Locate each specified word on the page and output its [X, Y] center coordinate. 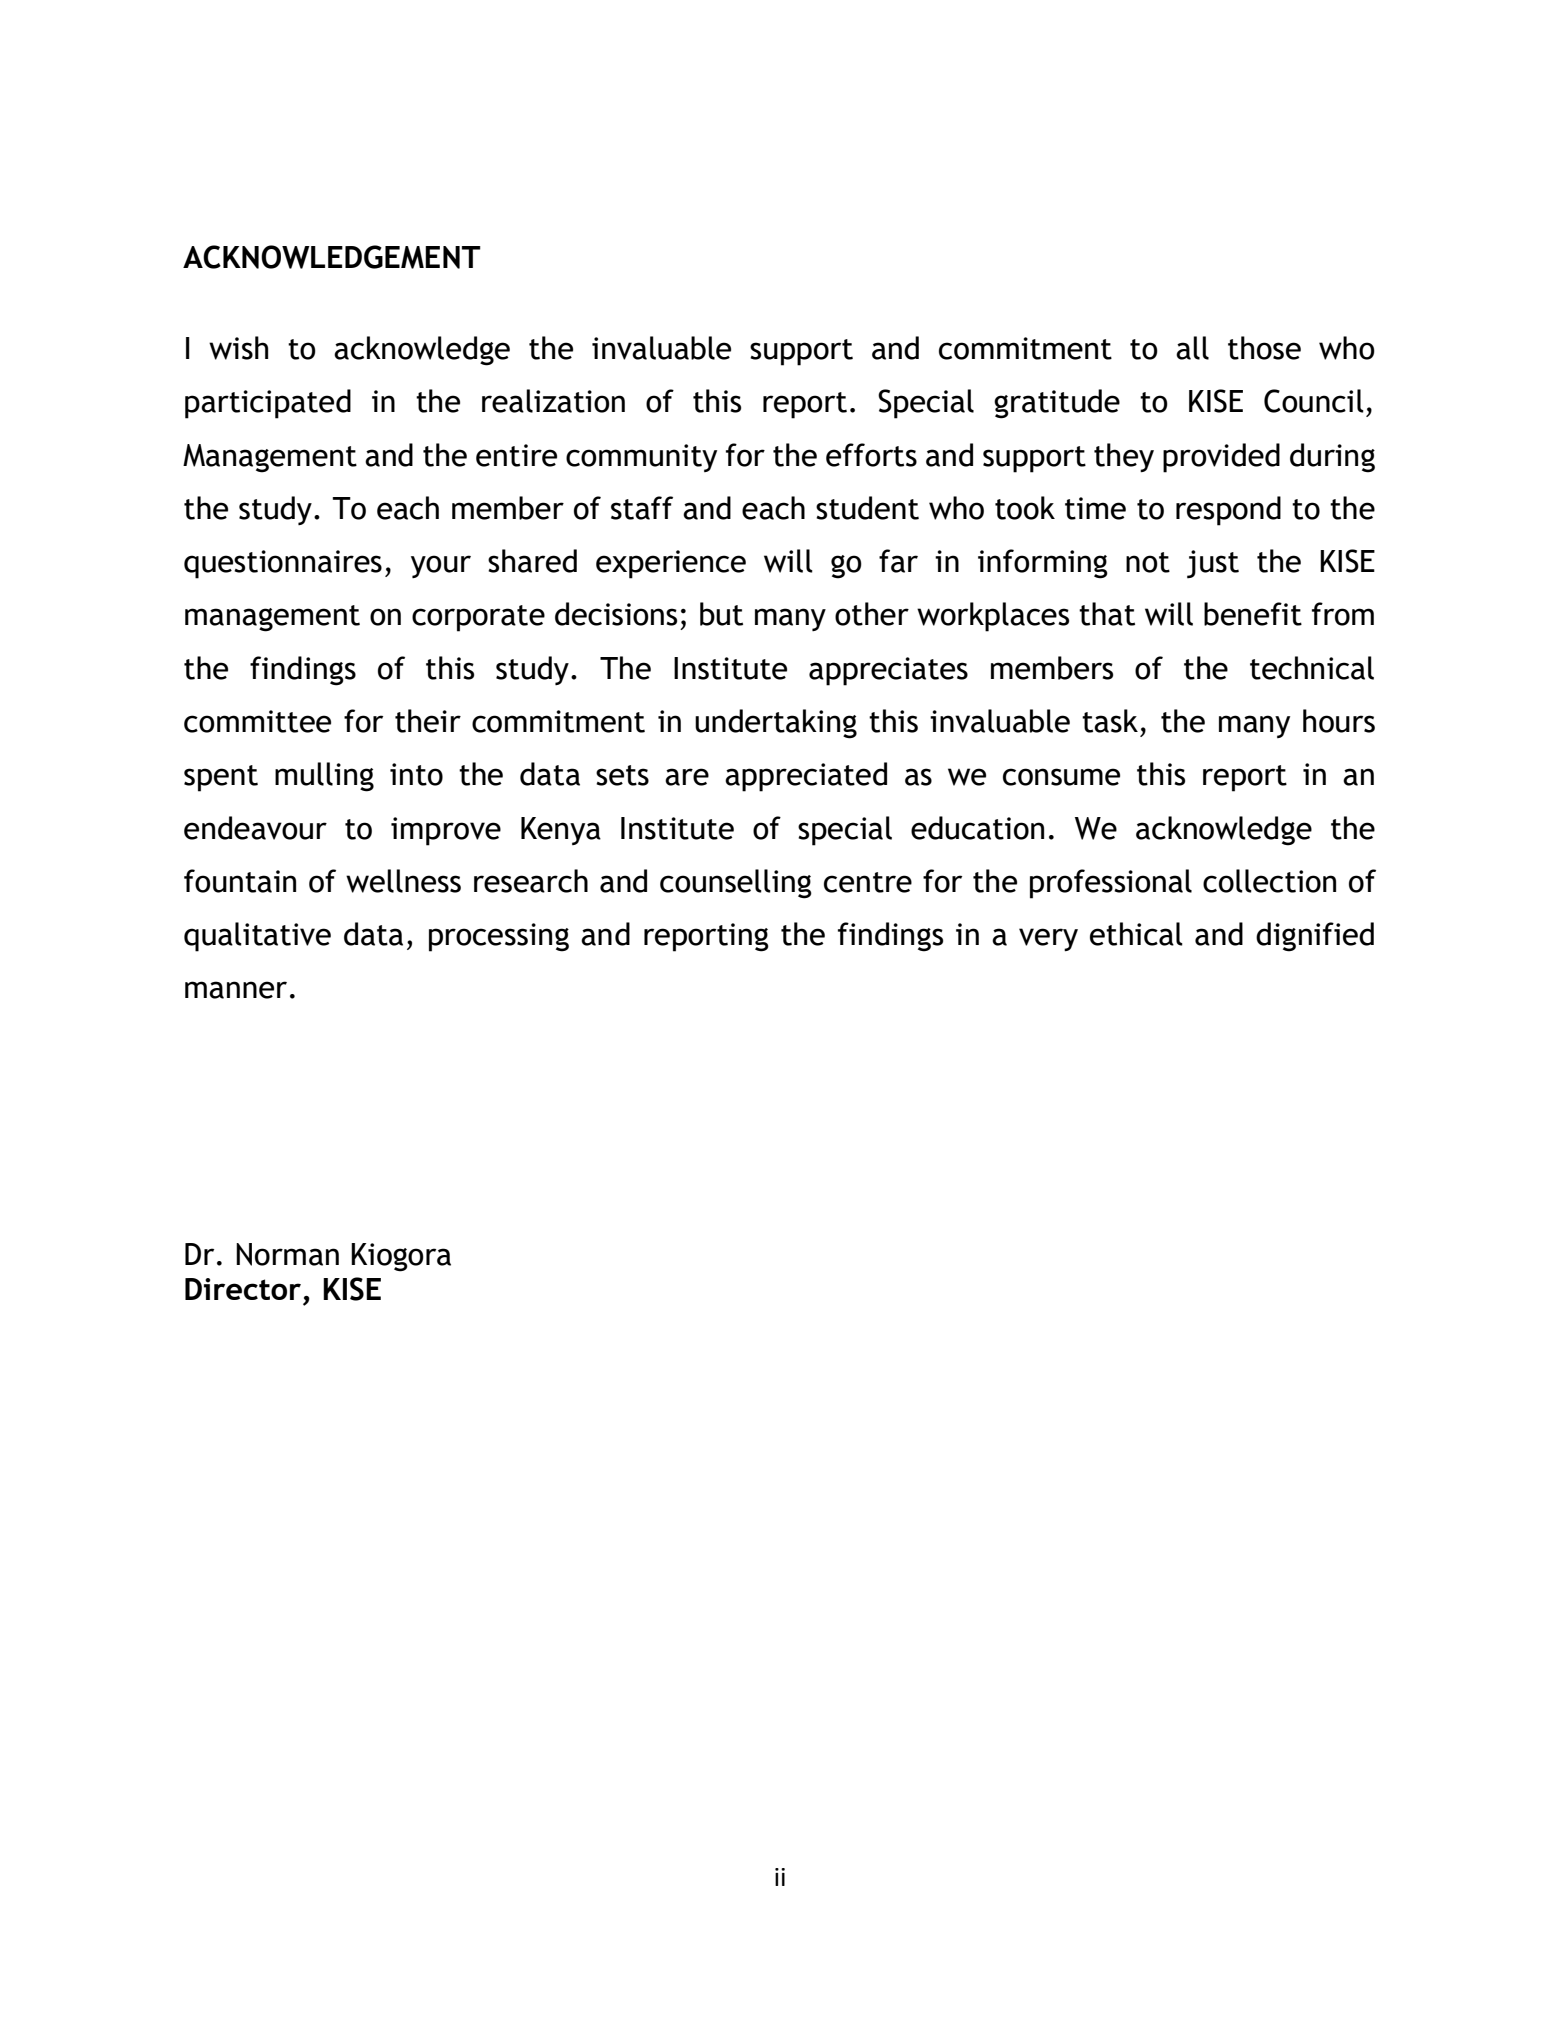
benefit [1253, 614]
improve [446, 831]
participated [268, 404]
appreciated [806, 777]
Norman [287, 1254]
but [721, 614]
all [1192, 348]
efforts [871, 455]
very [1048, 939]
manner [236, 990]
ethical [1136, 934]
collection [1269, 881]
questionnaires [283, 564]
